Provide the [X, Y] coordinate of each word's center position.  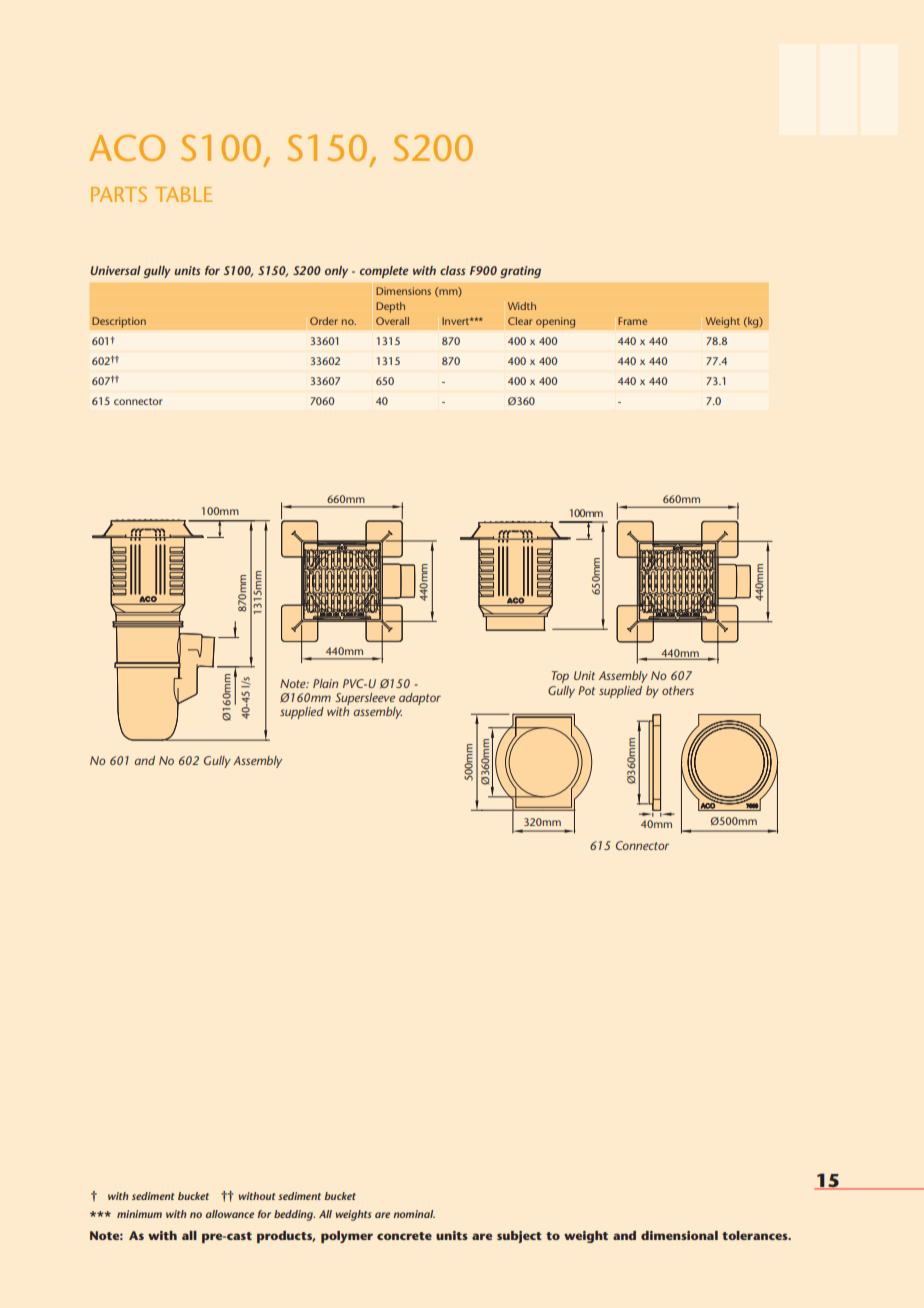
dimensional [679, 1235]
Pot [586, 690]
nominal [414, 1214]
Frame [632, 321]
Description [119, 322]
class [453, 270]
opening [556, 322]
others [678, 690]
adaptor [420, 699]
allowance [230, 1214]
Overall [392, 321]
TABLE [183, 194]
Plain [325, 683]
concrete [404, 1236]
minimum [139, 1214]
